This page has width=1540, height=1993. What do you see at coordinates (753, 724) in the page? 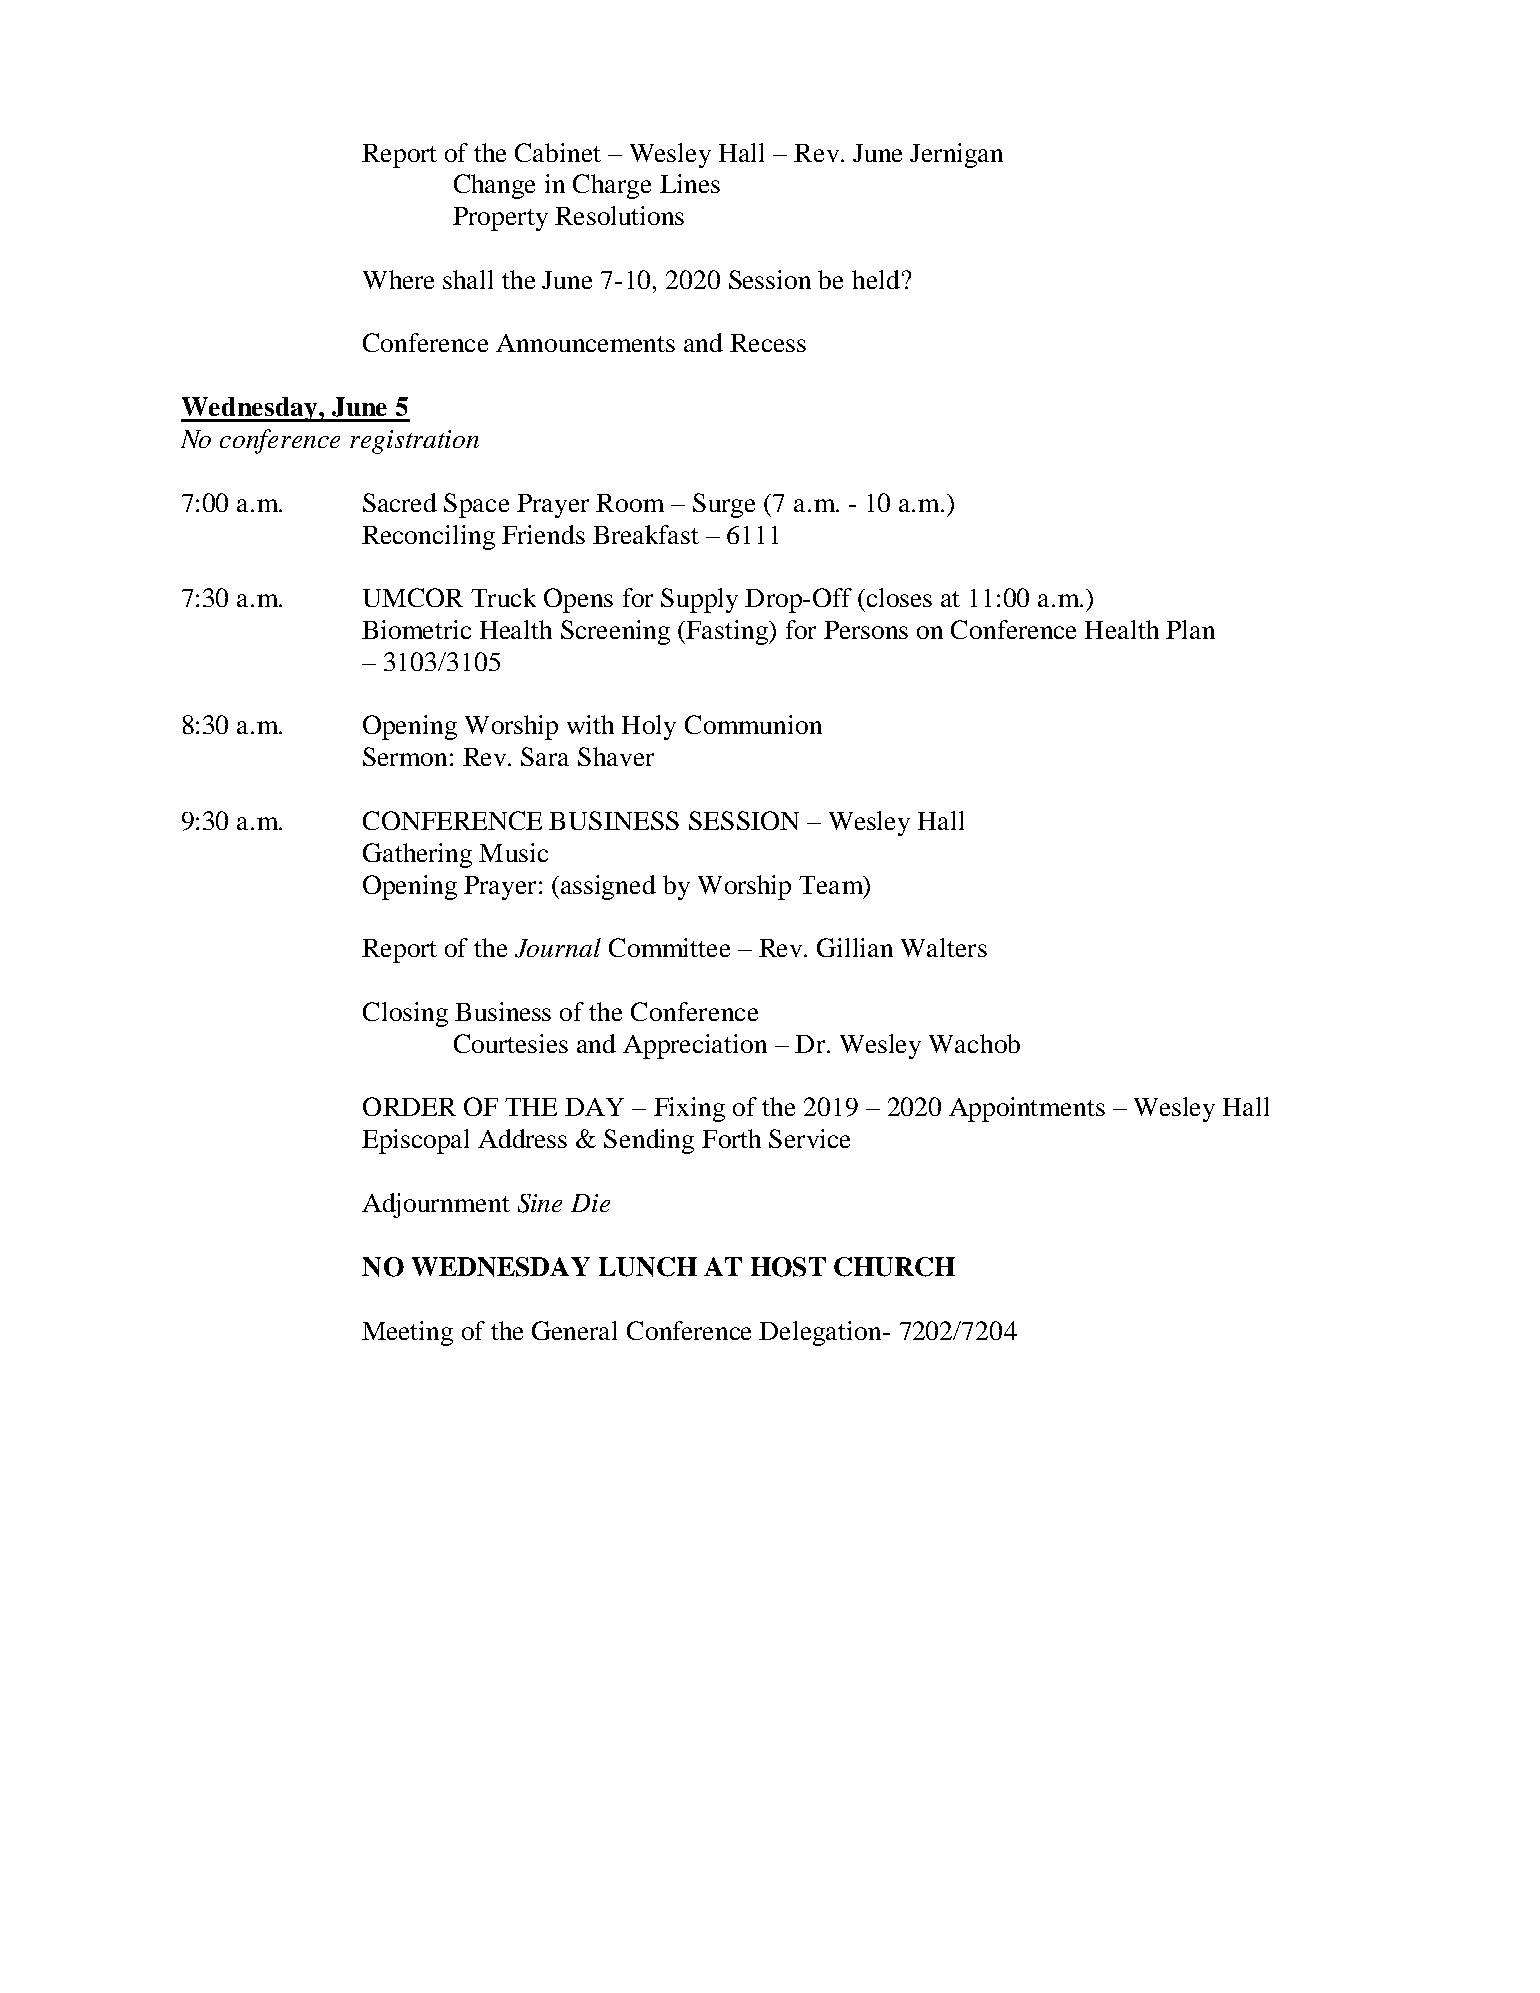
I see `Communion` at bounding box center [753, 724].
